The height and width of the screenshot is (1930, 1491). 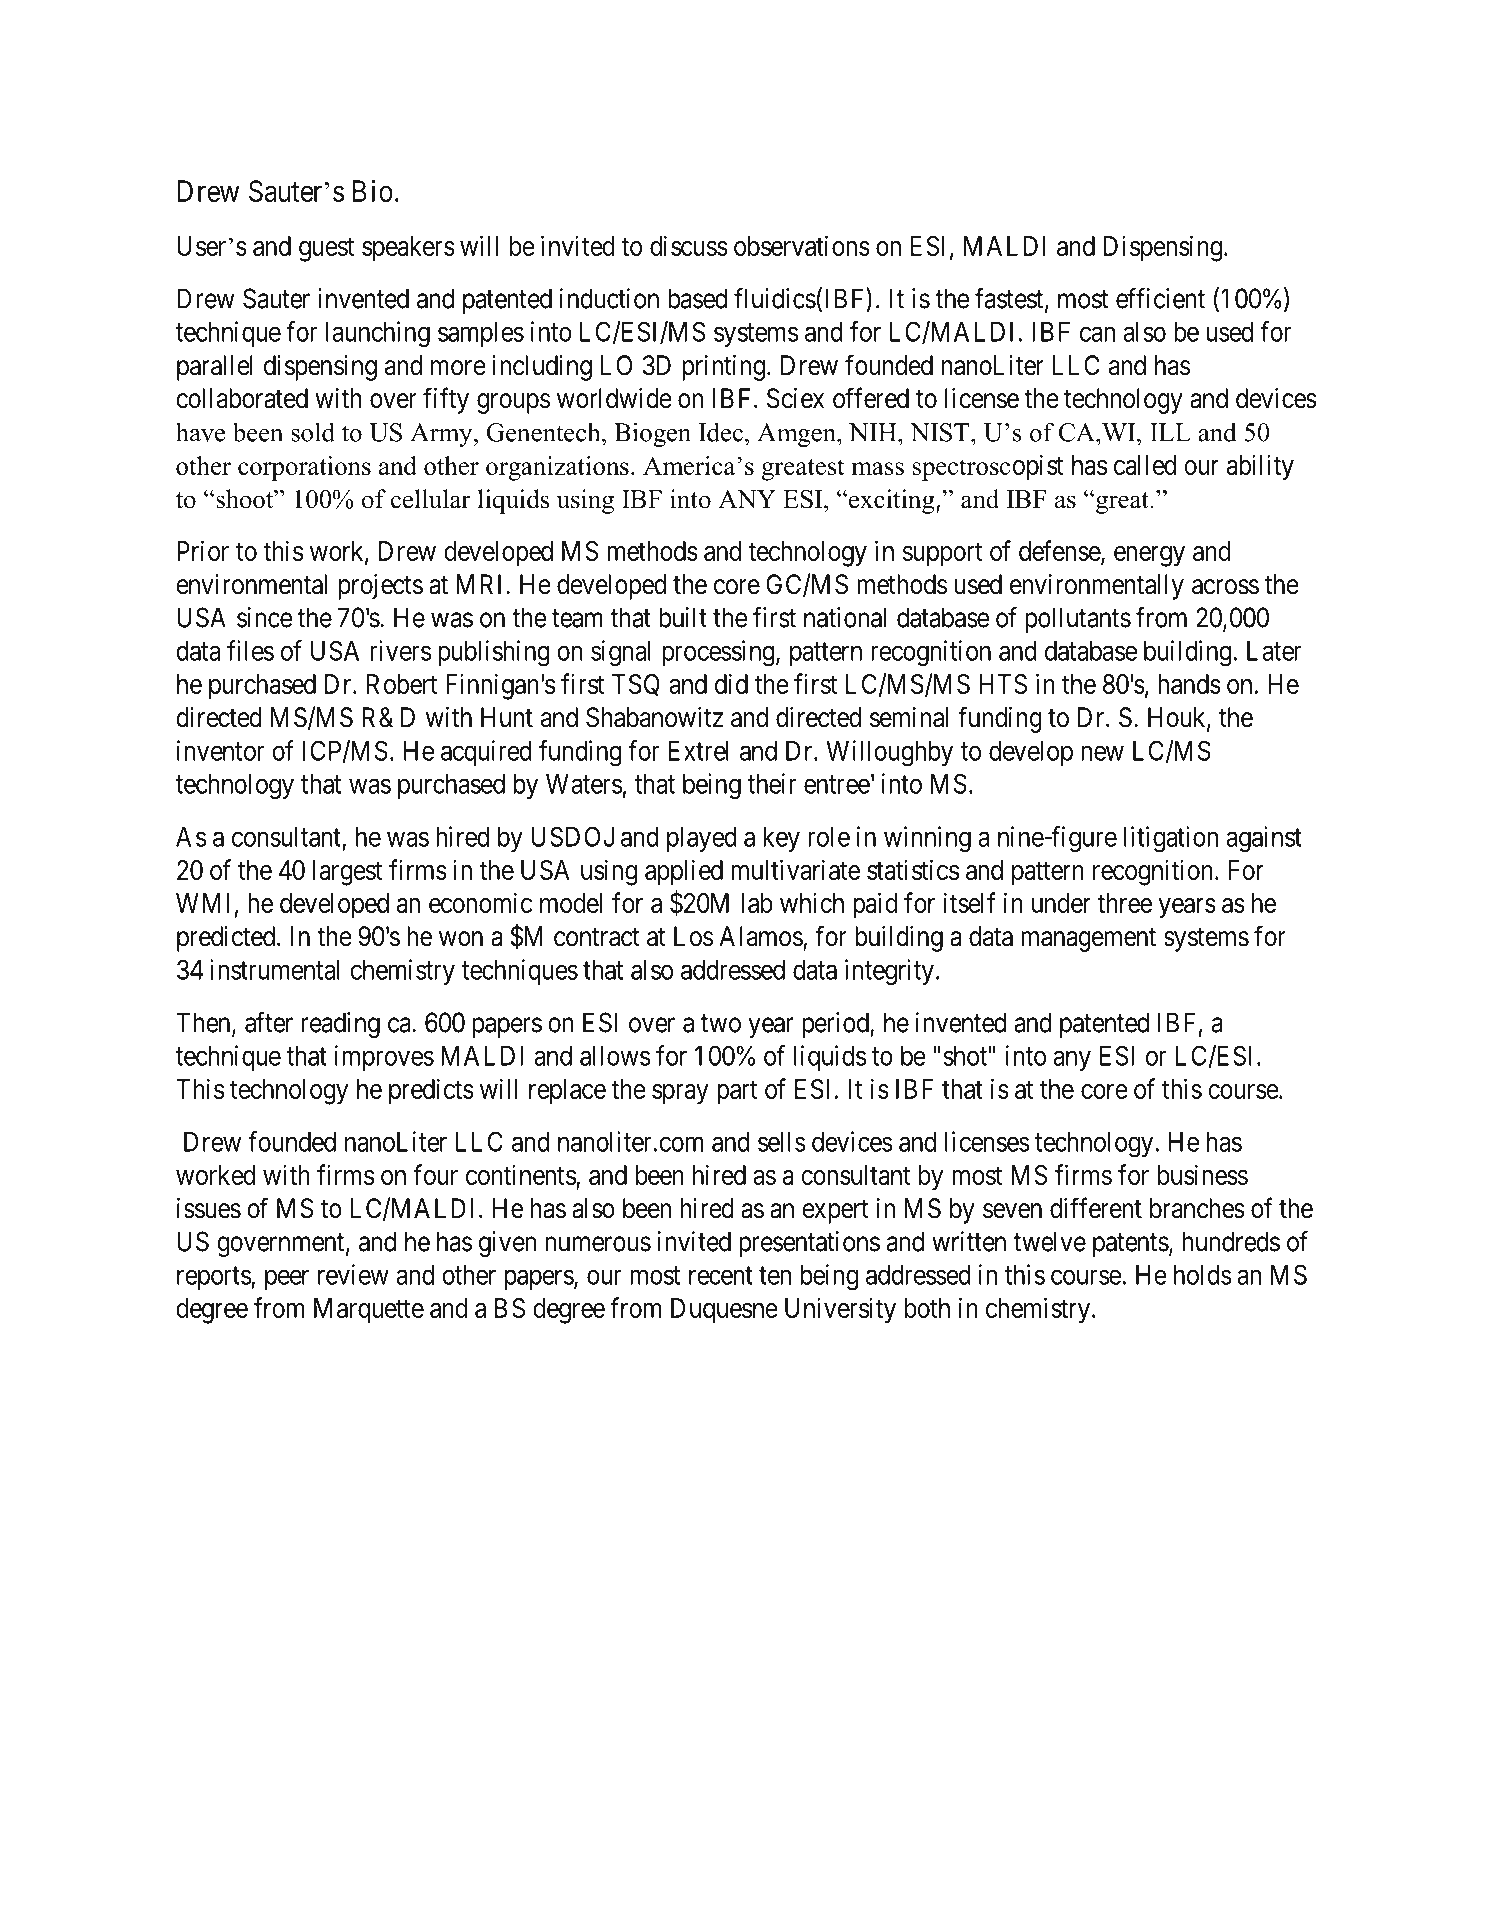 What do you see at coordinates (721, 1275) in the screenshot?
I see `recent` at bounding box center [721, 1275].
